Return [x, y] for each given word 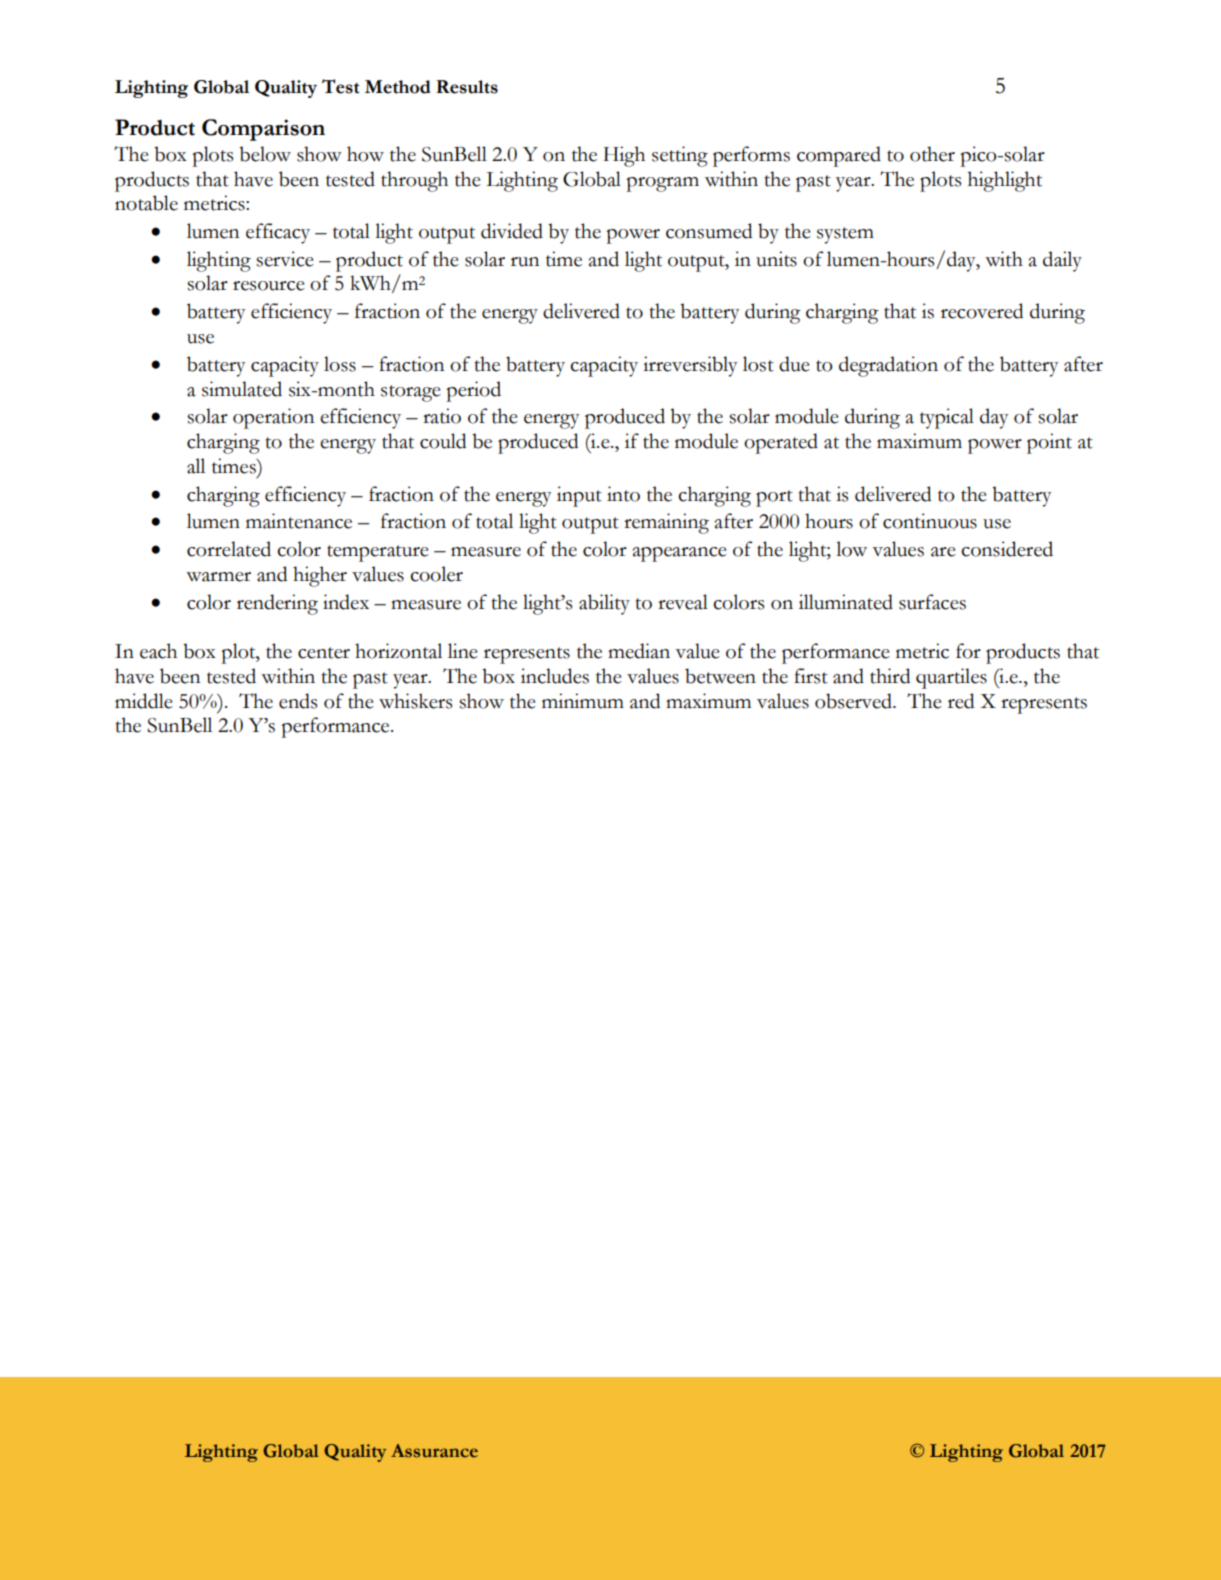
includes [555, 676]
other [932, 154]
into [623, 494]
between [720, 676]
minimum [583, 701]
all [196, 466]
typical [947, 418]
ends [298, 701]
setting [680, 156]
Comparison [263, 130]
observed [855, 701]
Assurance [434, 1451]
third [890, 676]
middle [144, 701]
